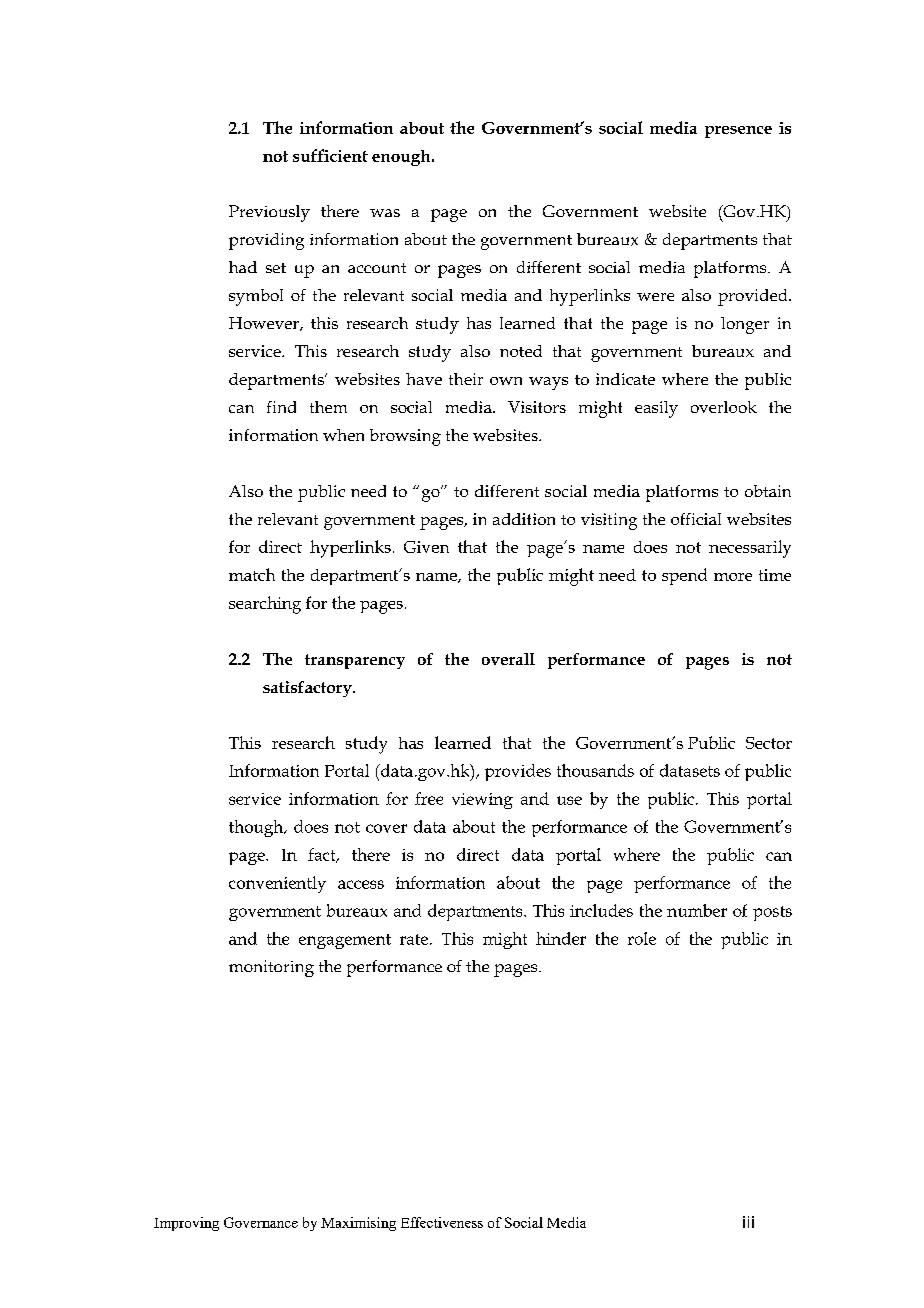 The width and height of the screenshot is (924, 1308). I want to click on overall, so click(508, 659).
